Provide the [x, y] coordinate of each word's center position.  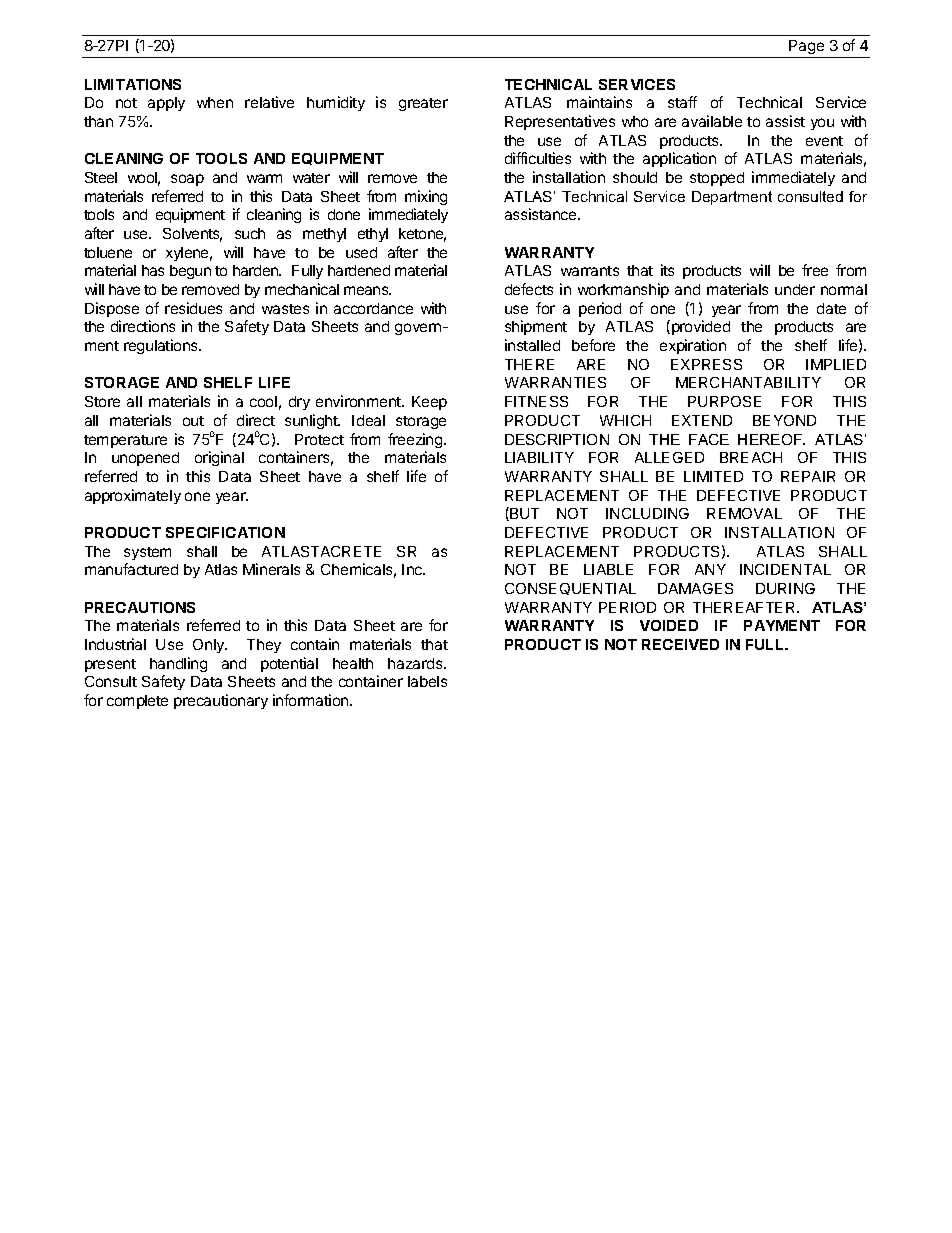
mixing [426, 197]
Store [102, 401]
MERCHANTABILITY [748, 382]
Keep [429, 403]
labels [427, 681]
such [250, 233]
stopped [717, 179]
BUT [523, 514]
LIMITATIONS [133, 84]
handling [178, 664]
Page [806, 47]
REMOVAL [744, 513]
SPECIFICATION [225, 532]
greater [423, 104]
